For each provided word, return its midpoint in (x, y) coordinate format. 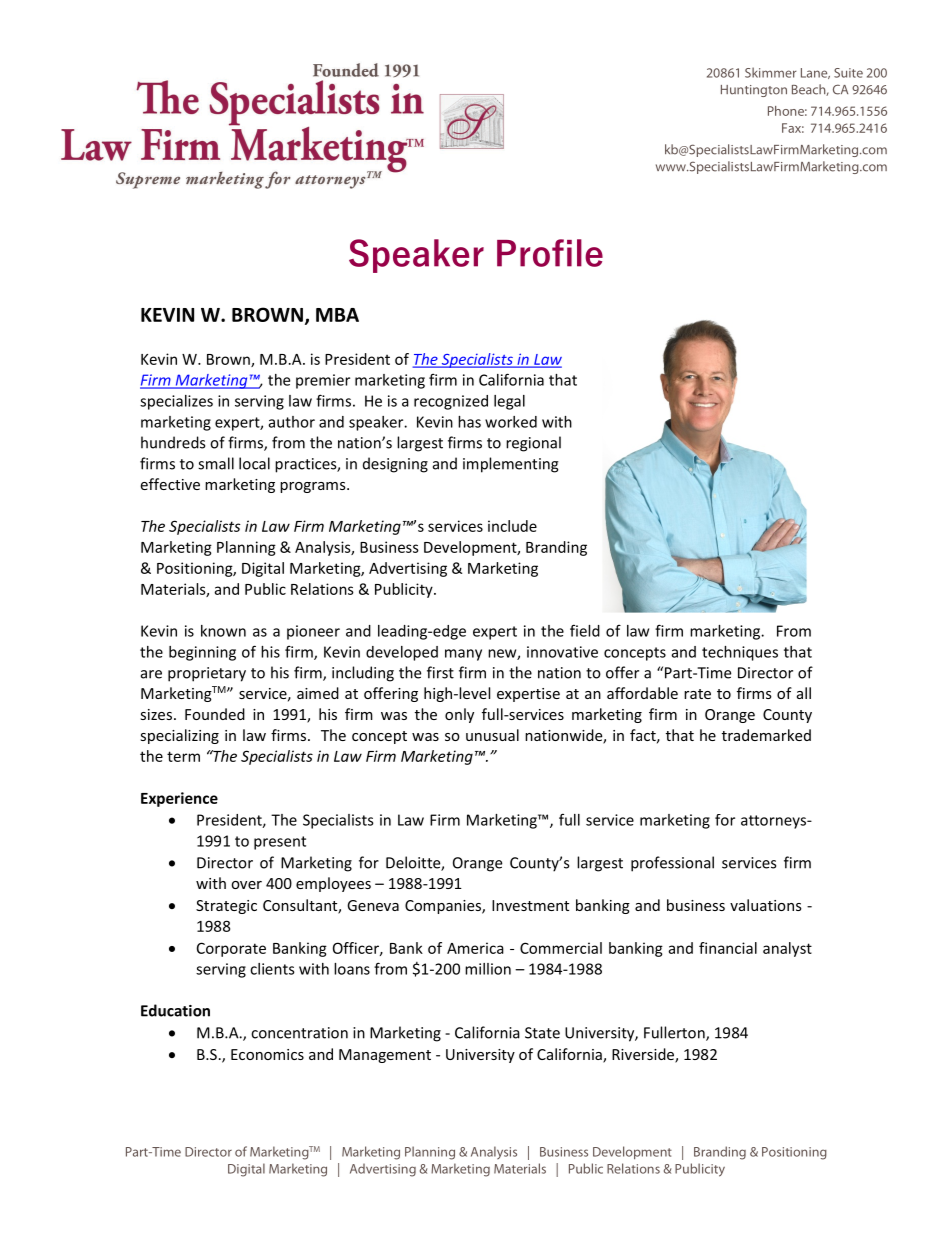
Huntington (754, 91)
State (542, 1033)
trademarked (766, 735)
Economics (267, 1054)
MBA (337, 315)
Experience (179, 799)
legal (509, 402)
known (223, 631)
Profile (550, 253)
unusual (492, 735)
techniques (740, 653)
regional (533, 444)
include (512, 526)
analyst (787, 949)
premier (323, 381)
